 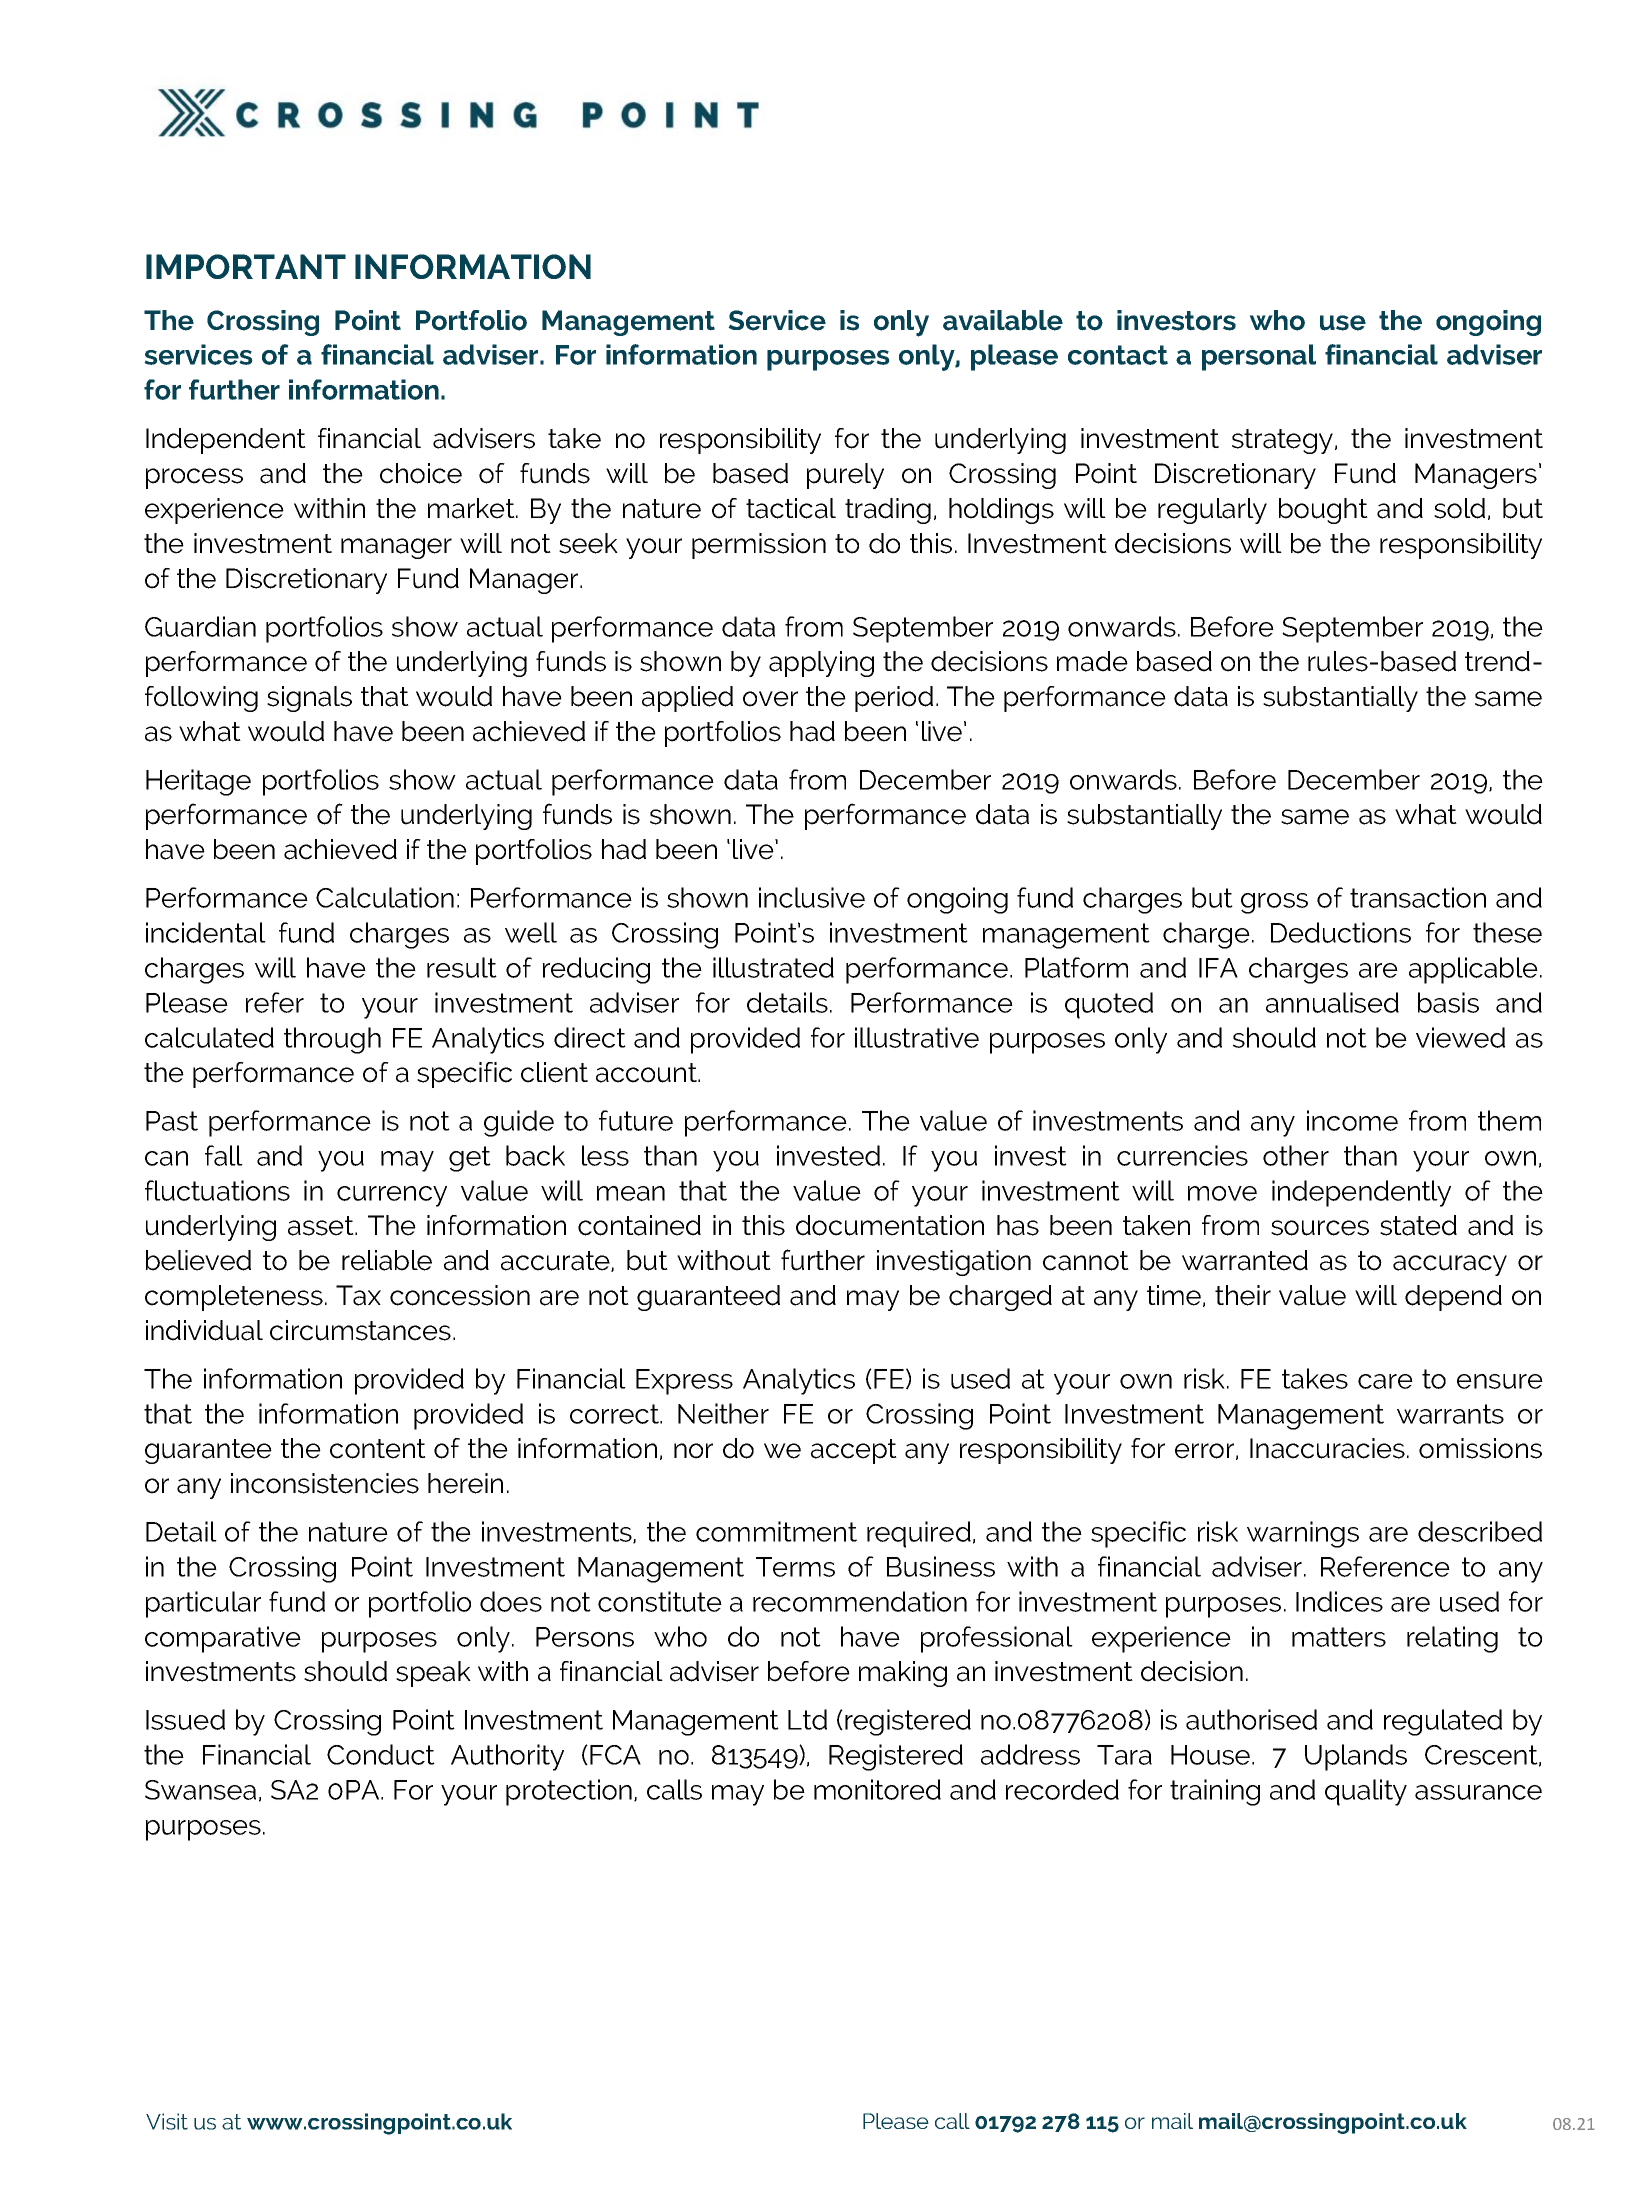 What do you see at coordinates (1327, 1448) in the screenshot?
I see `Inaccuracies` at bounding box center [1327, 1448].
